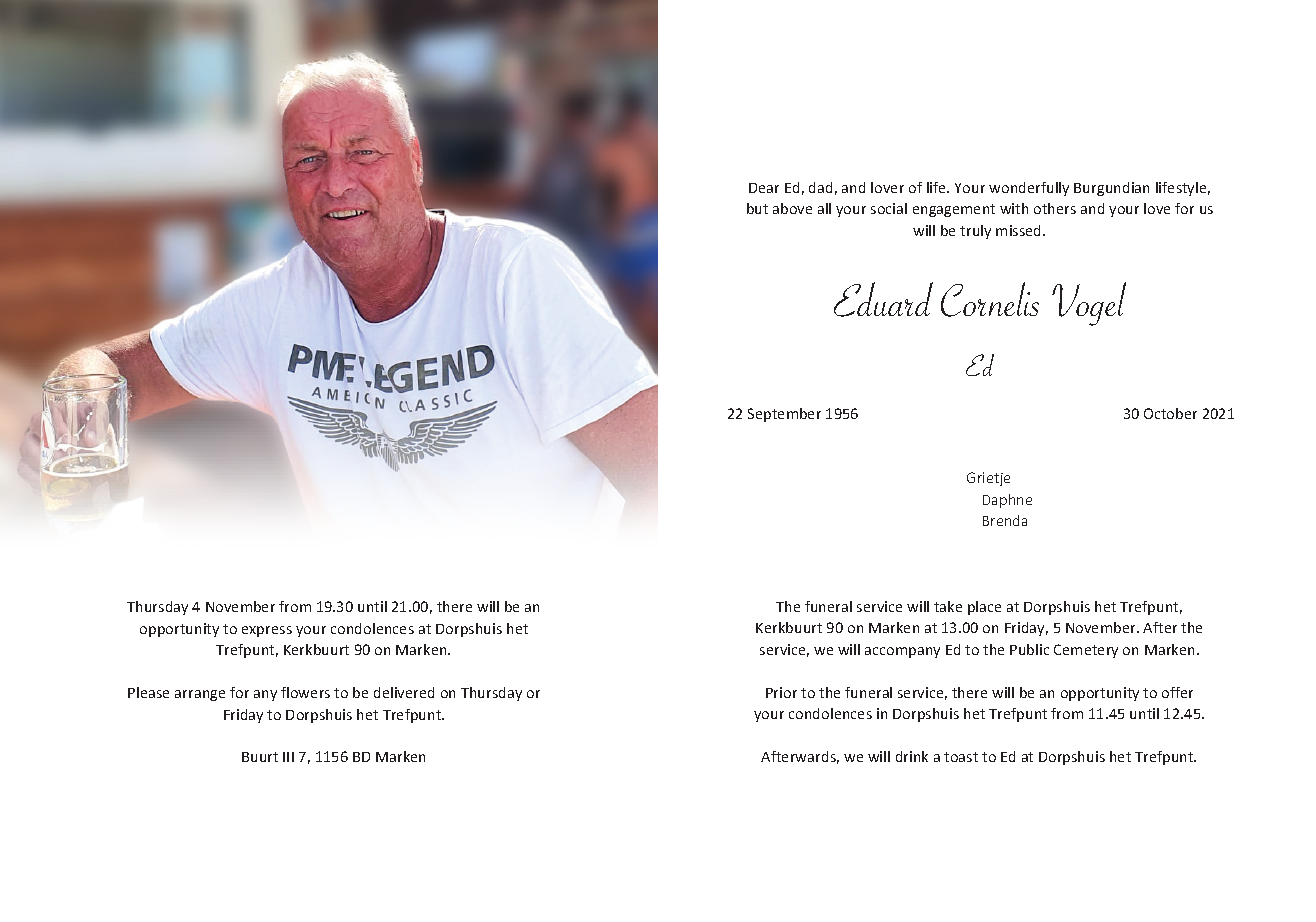 The image size is (1316, 922). Describe the element at coordinates (883, 299) in the document. I see `Eduard` at that location.
